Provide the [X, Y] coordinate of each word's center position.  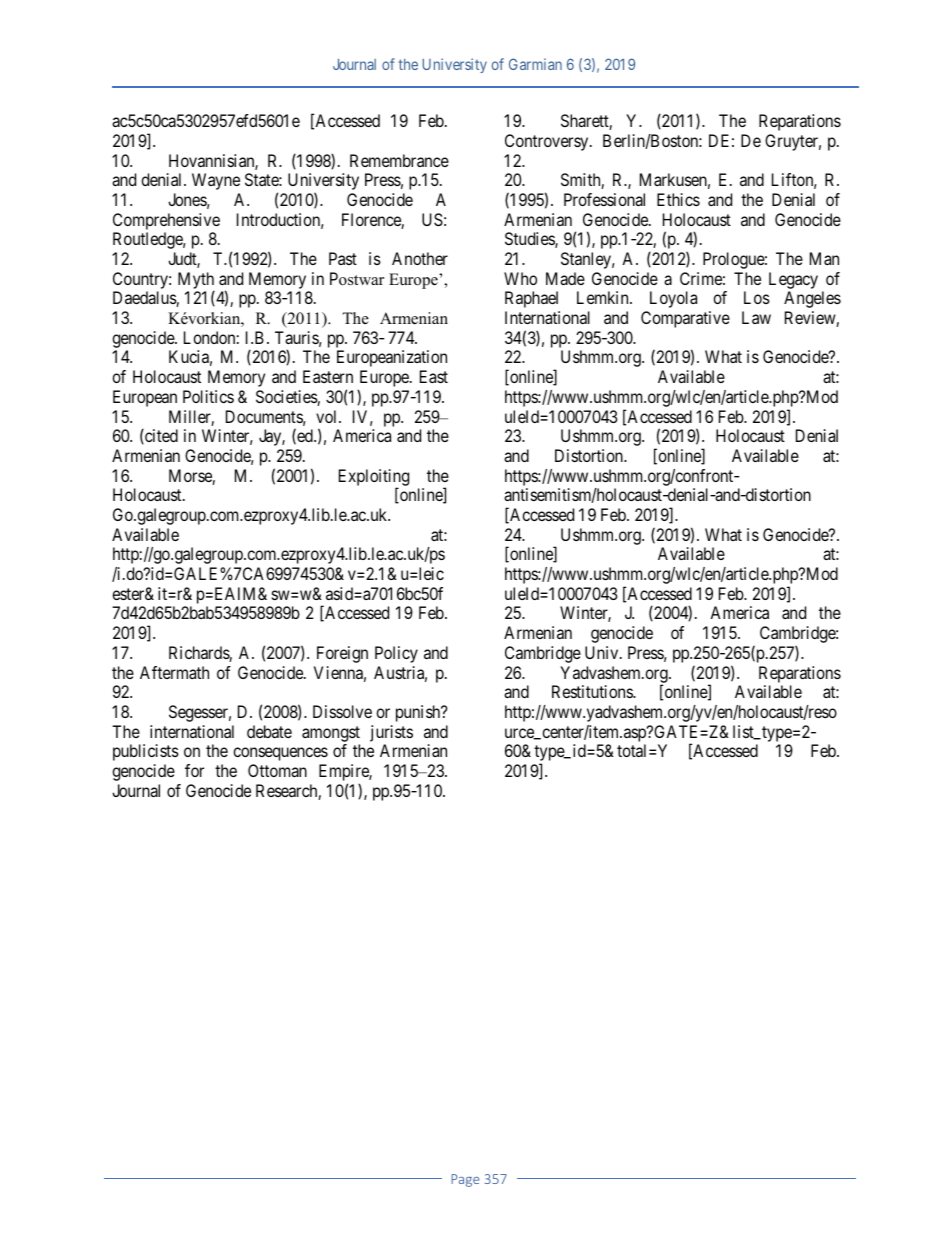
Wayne [216, 181]
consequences [280, 754]
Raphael [531, 299]
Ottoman [277, 770]
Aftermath [174, 672]
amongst [331, 734]
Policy [396, 654]
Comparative [685, 319]
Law [756, 317]
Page [465, 1180]
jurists [391, 733]
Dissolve [342, 711]
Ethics [678, 199]
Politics [208, 396]
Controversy [548, 142]
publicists [146, 752]
